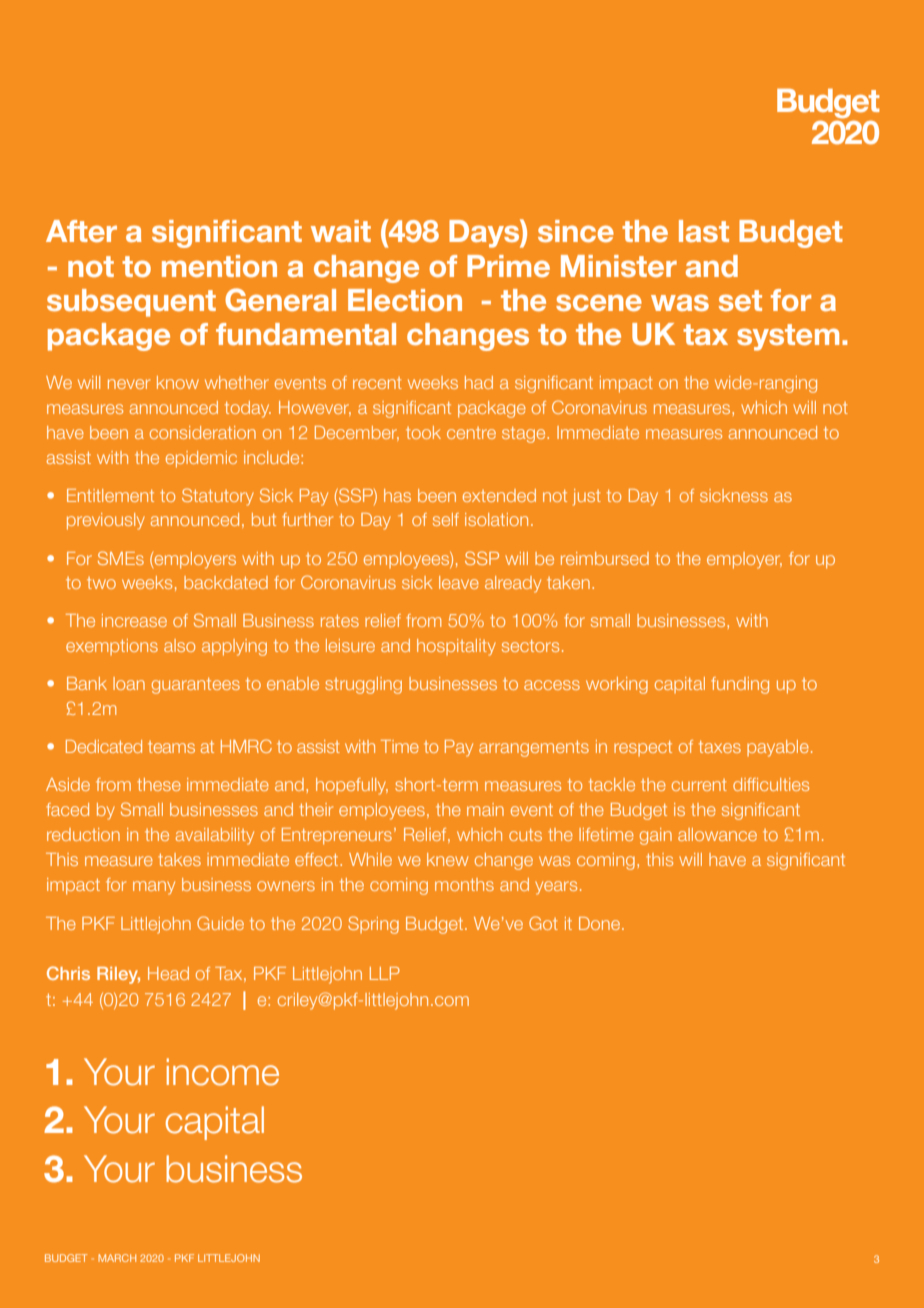 The width and height of the page is (924, 1308). I want to click on Election, so click(405, 300).
